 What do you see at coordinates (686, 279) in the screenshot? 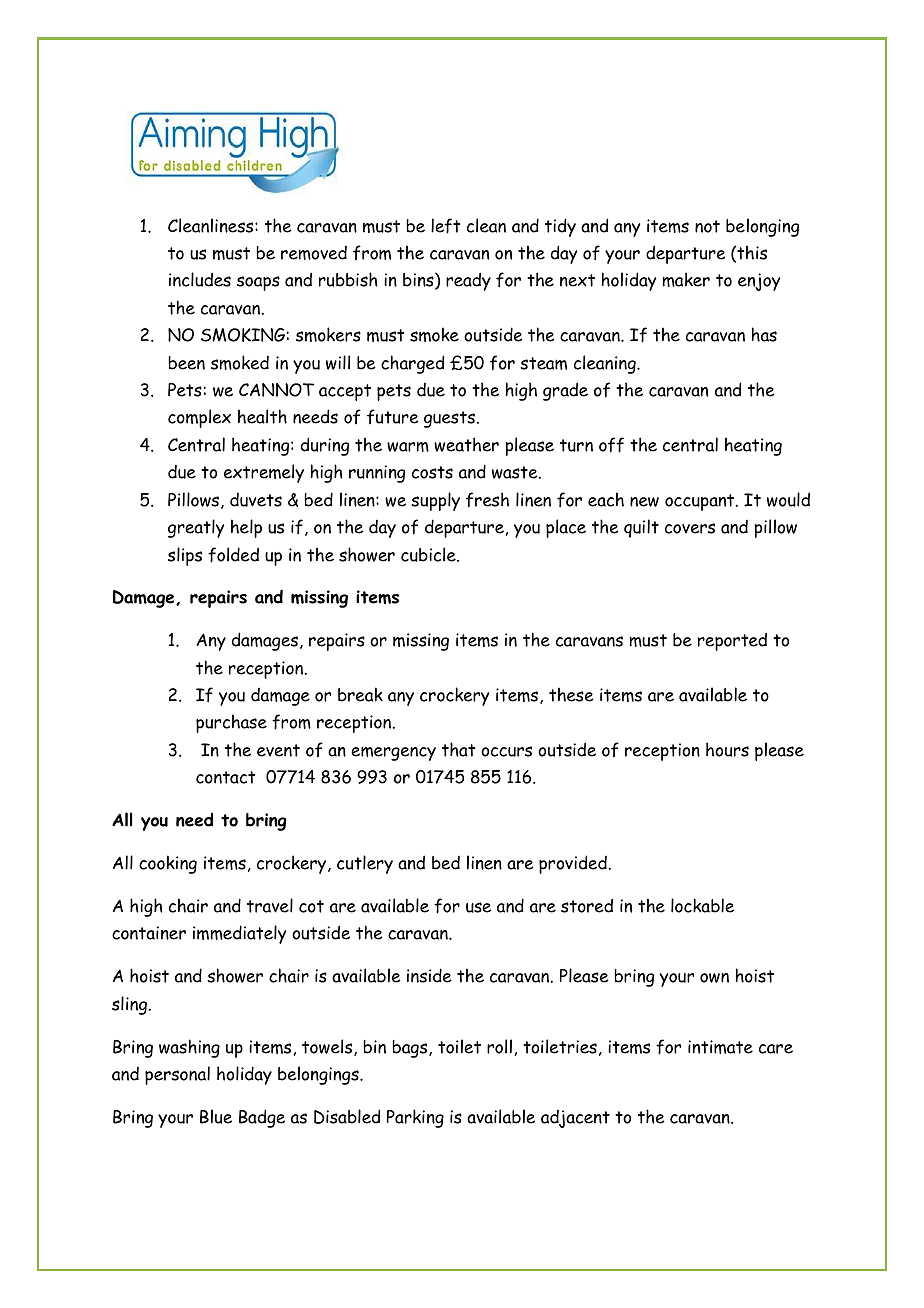
I see `maker` at bounding box center [686, 279].
